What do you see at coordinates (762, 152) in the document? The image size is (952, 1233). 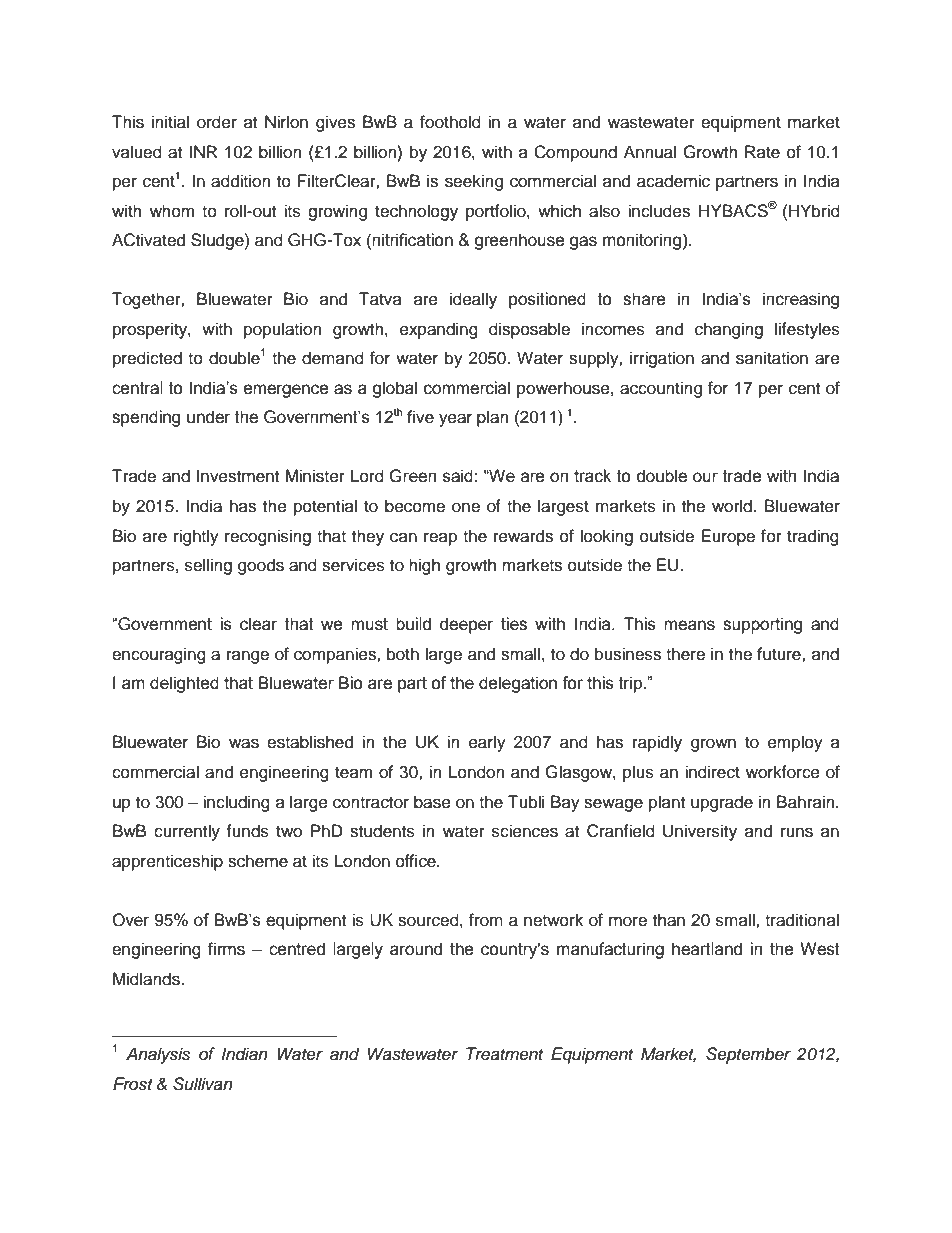 I see `Rate` at bounding box center [762, 152].
